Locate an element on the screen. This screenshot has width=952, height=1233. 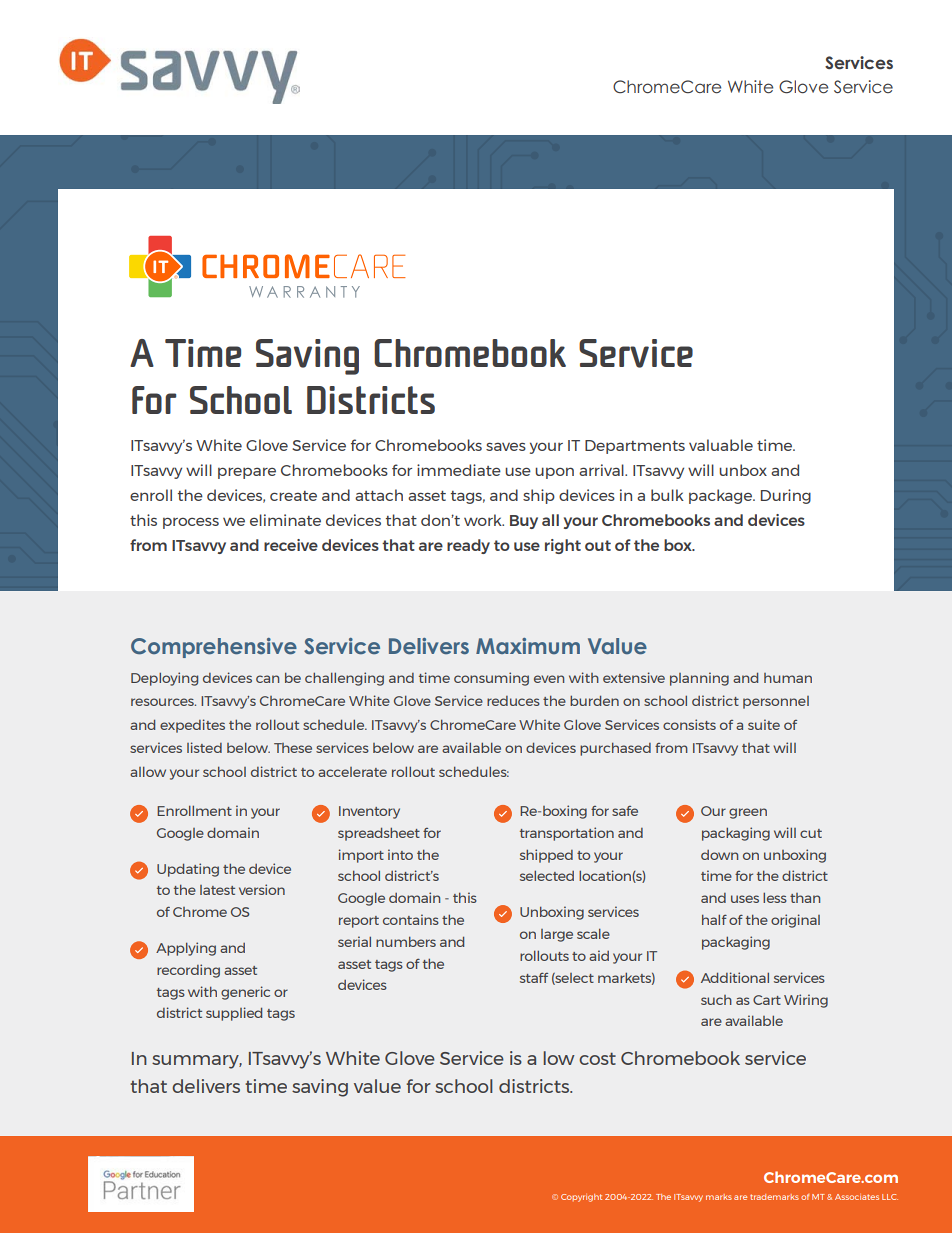
Associates is located at coordinates (857, 1197).
